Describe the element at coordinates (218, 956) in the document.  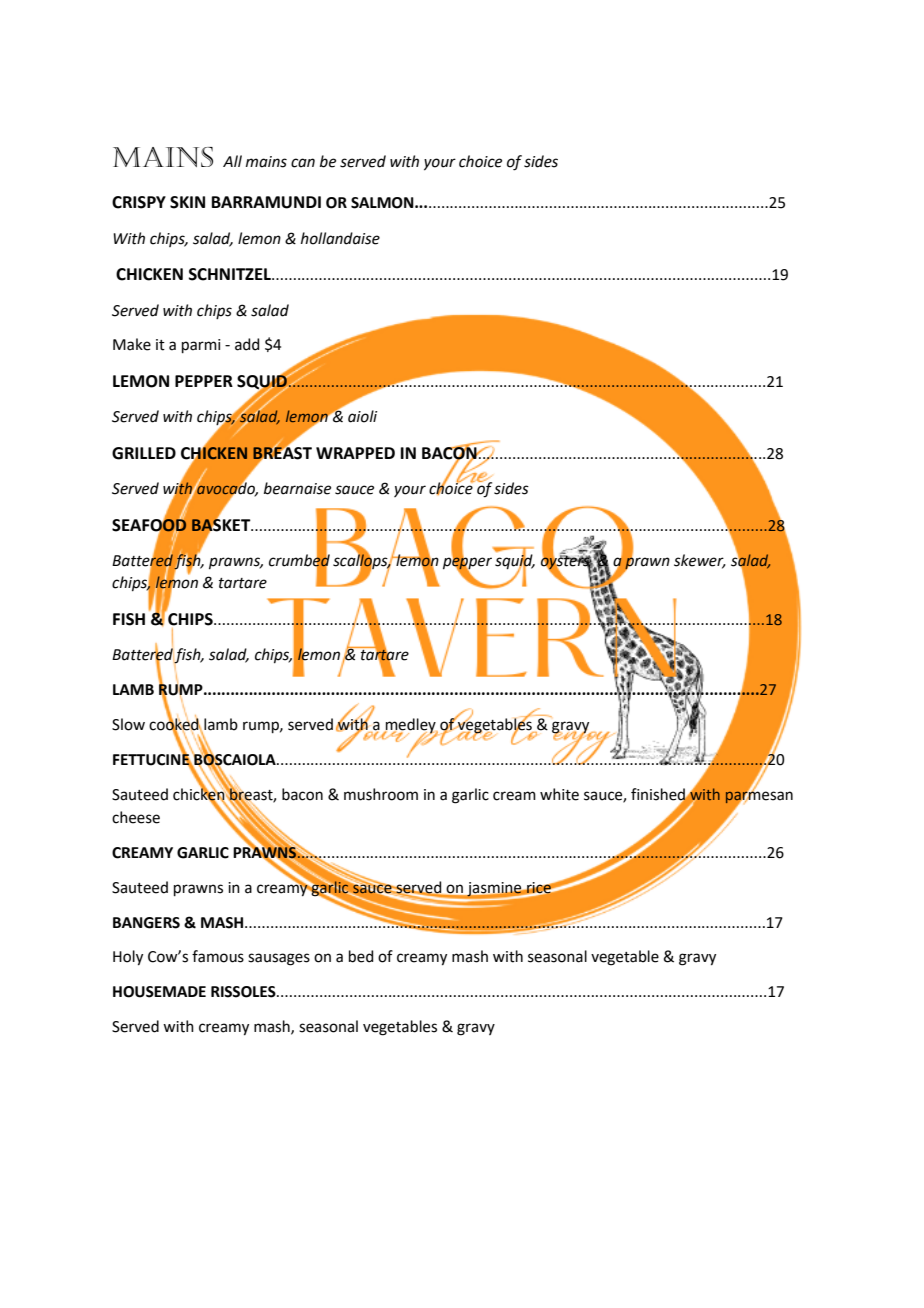
I see `famous` at that location.
